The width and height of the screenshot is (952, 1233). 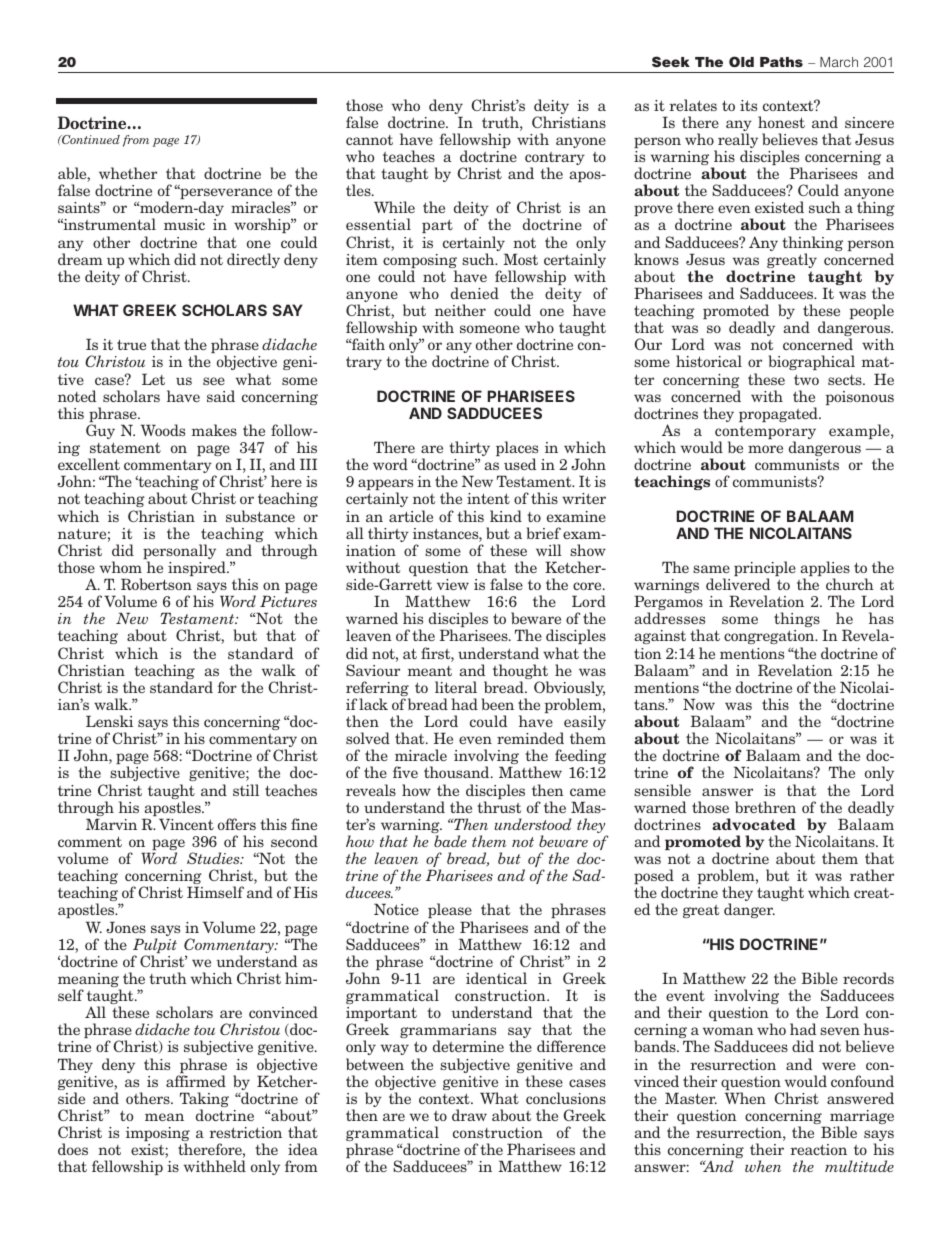 I want to click on biographical, so click(x=812, y=362).
